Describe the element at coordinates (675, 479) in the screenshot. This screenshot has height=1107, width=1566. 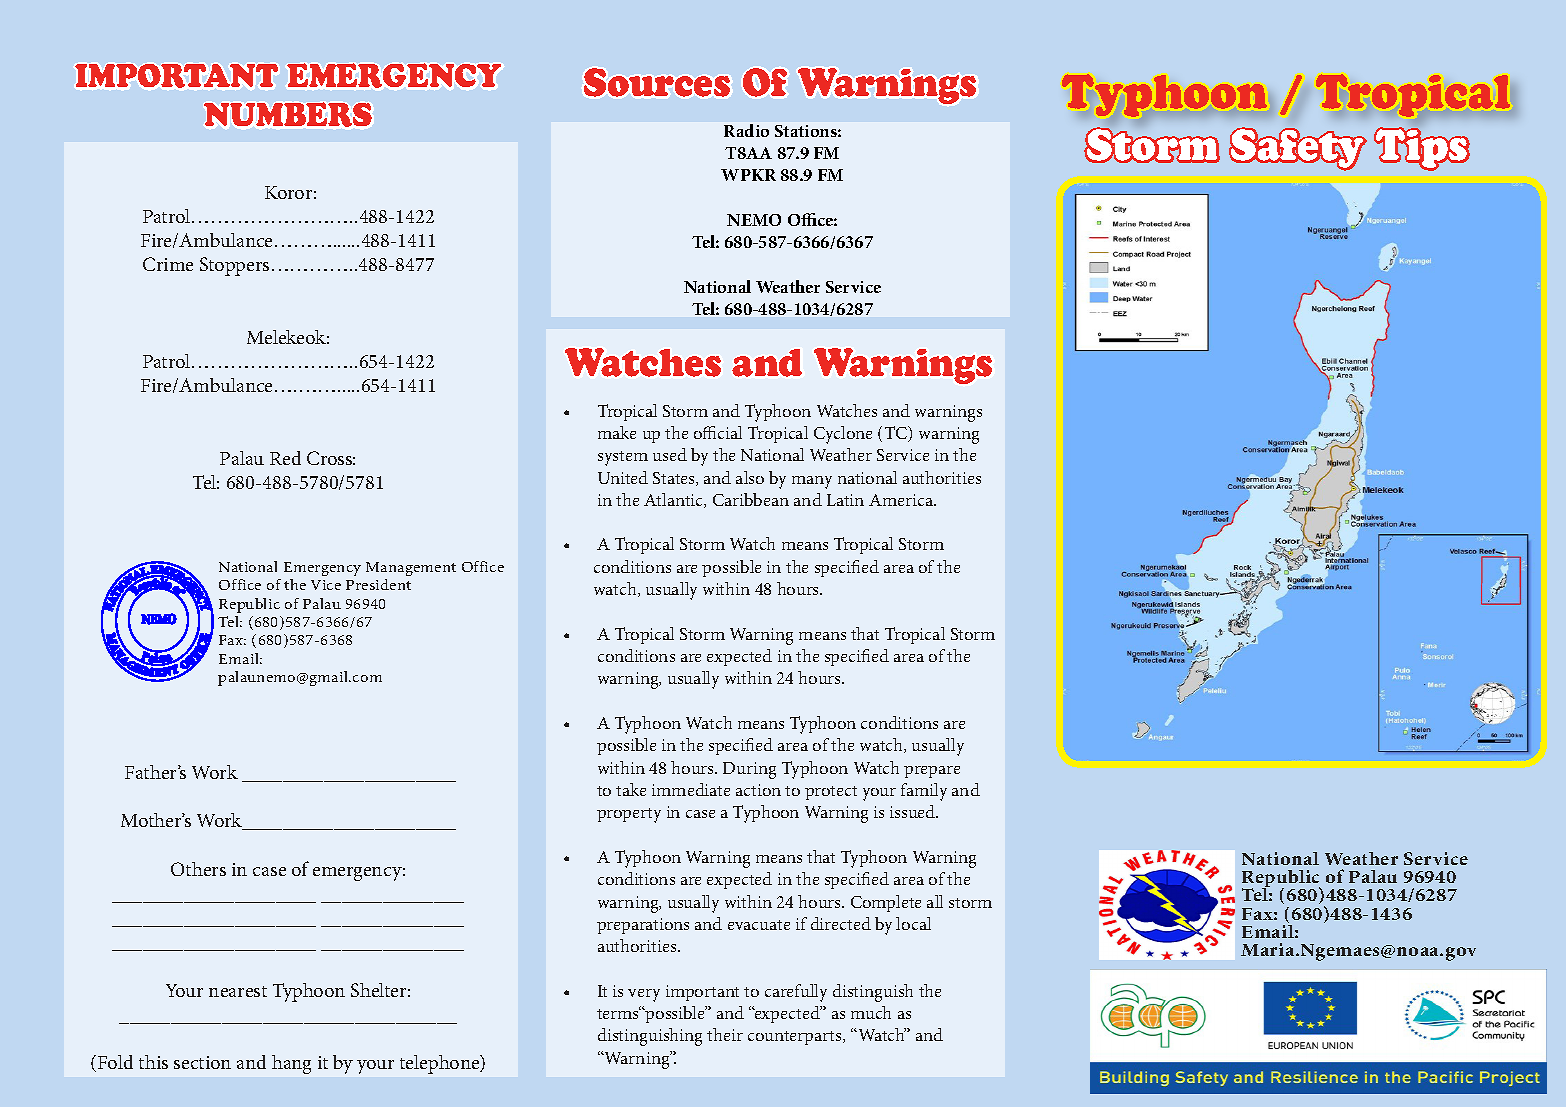
I see `States` at that location.
